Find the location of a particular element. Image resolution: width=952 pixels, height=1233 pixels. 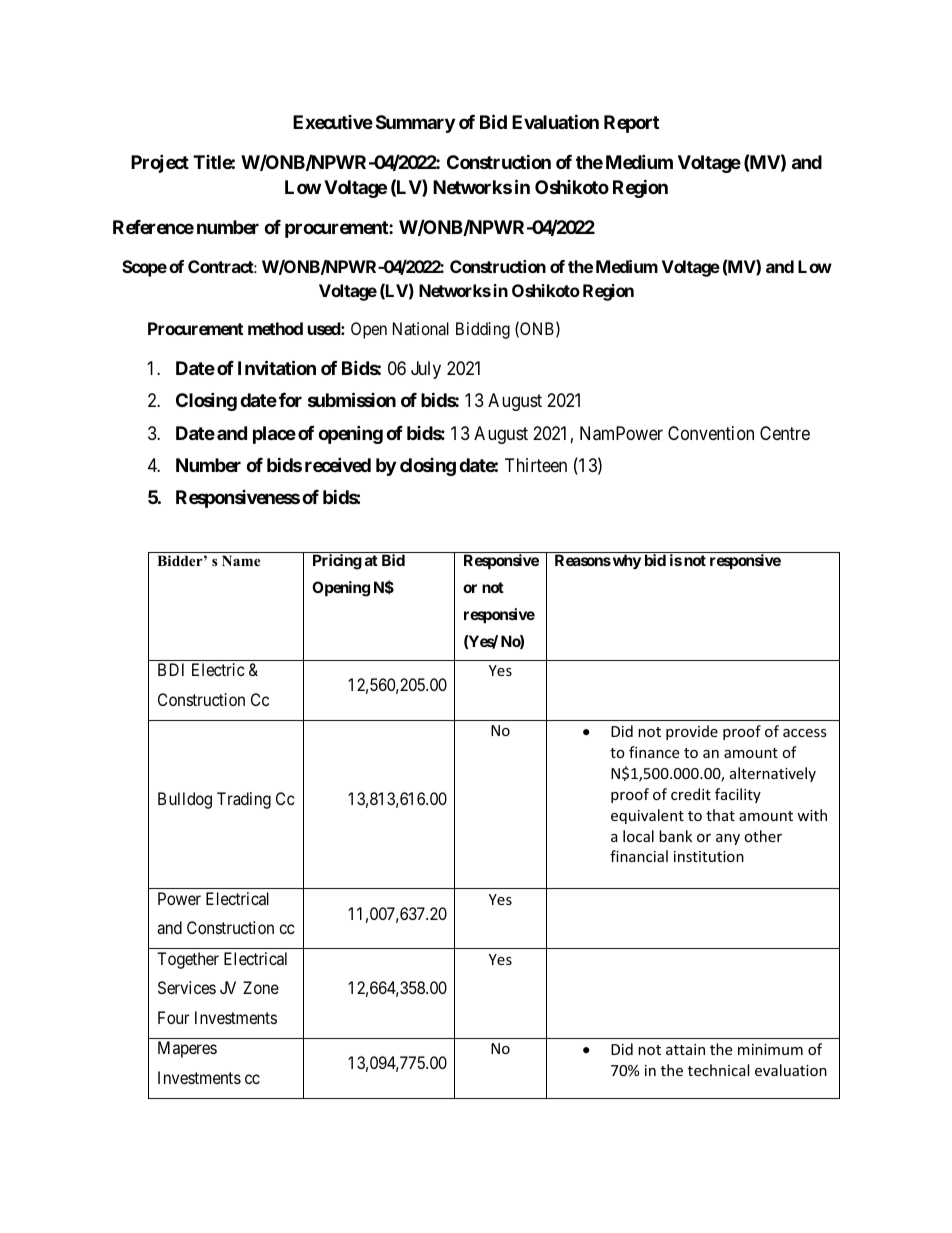

minimum is located at coordinates (770, 1049).
